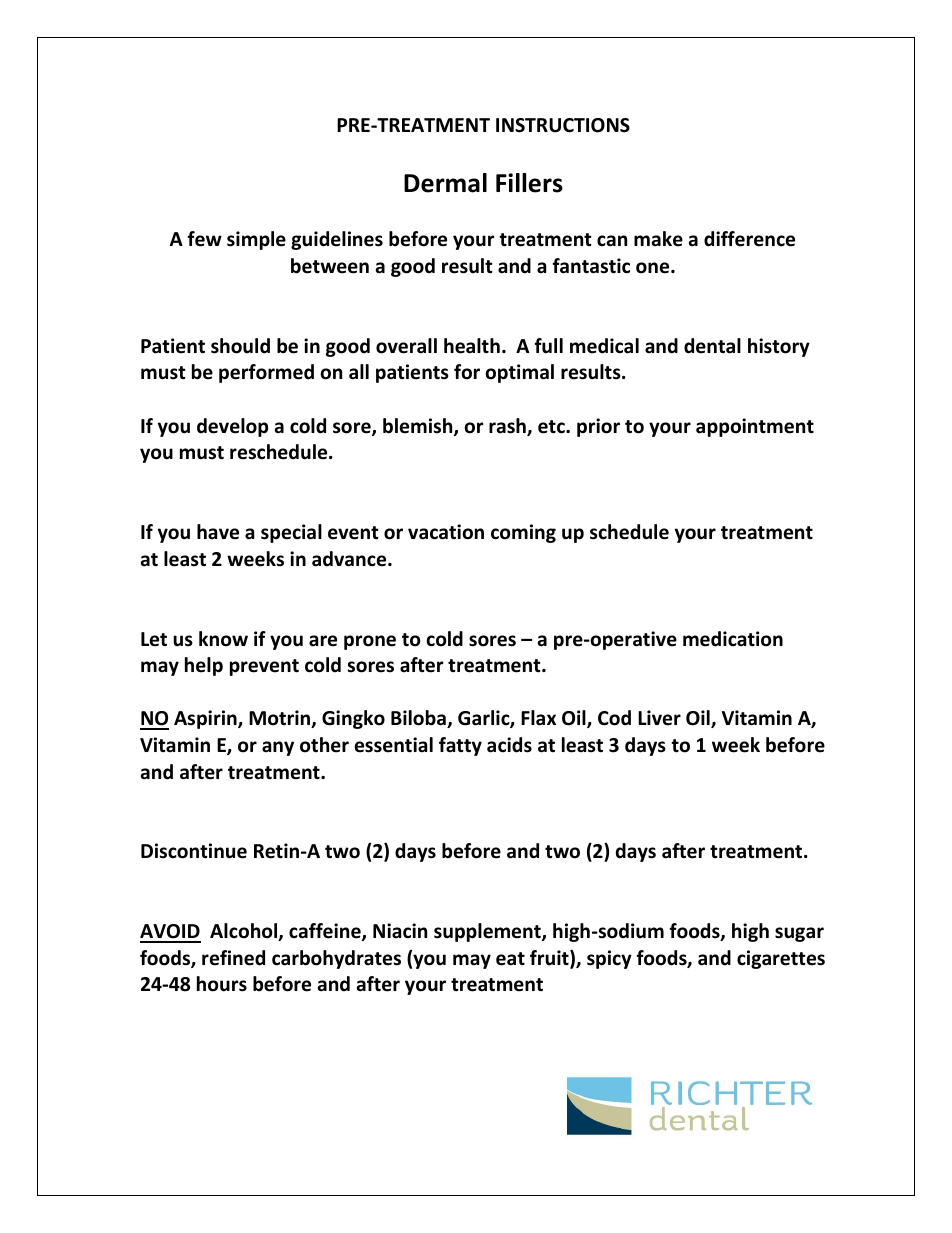 The width and height of the screenshot is (952, 1233). I want to click on few, so click(204, 239).
